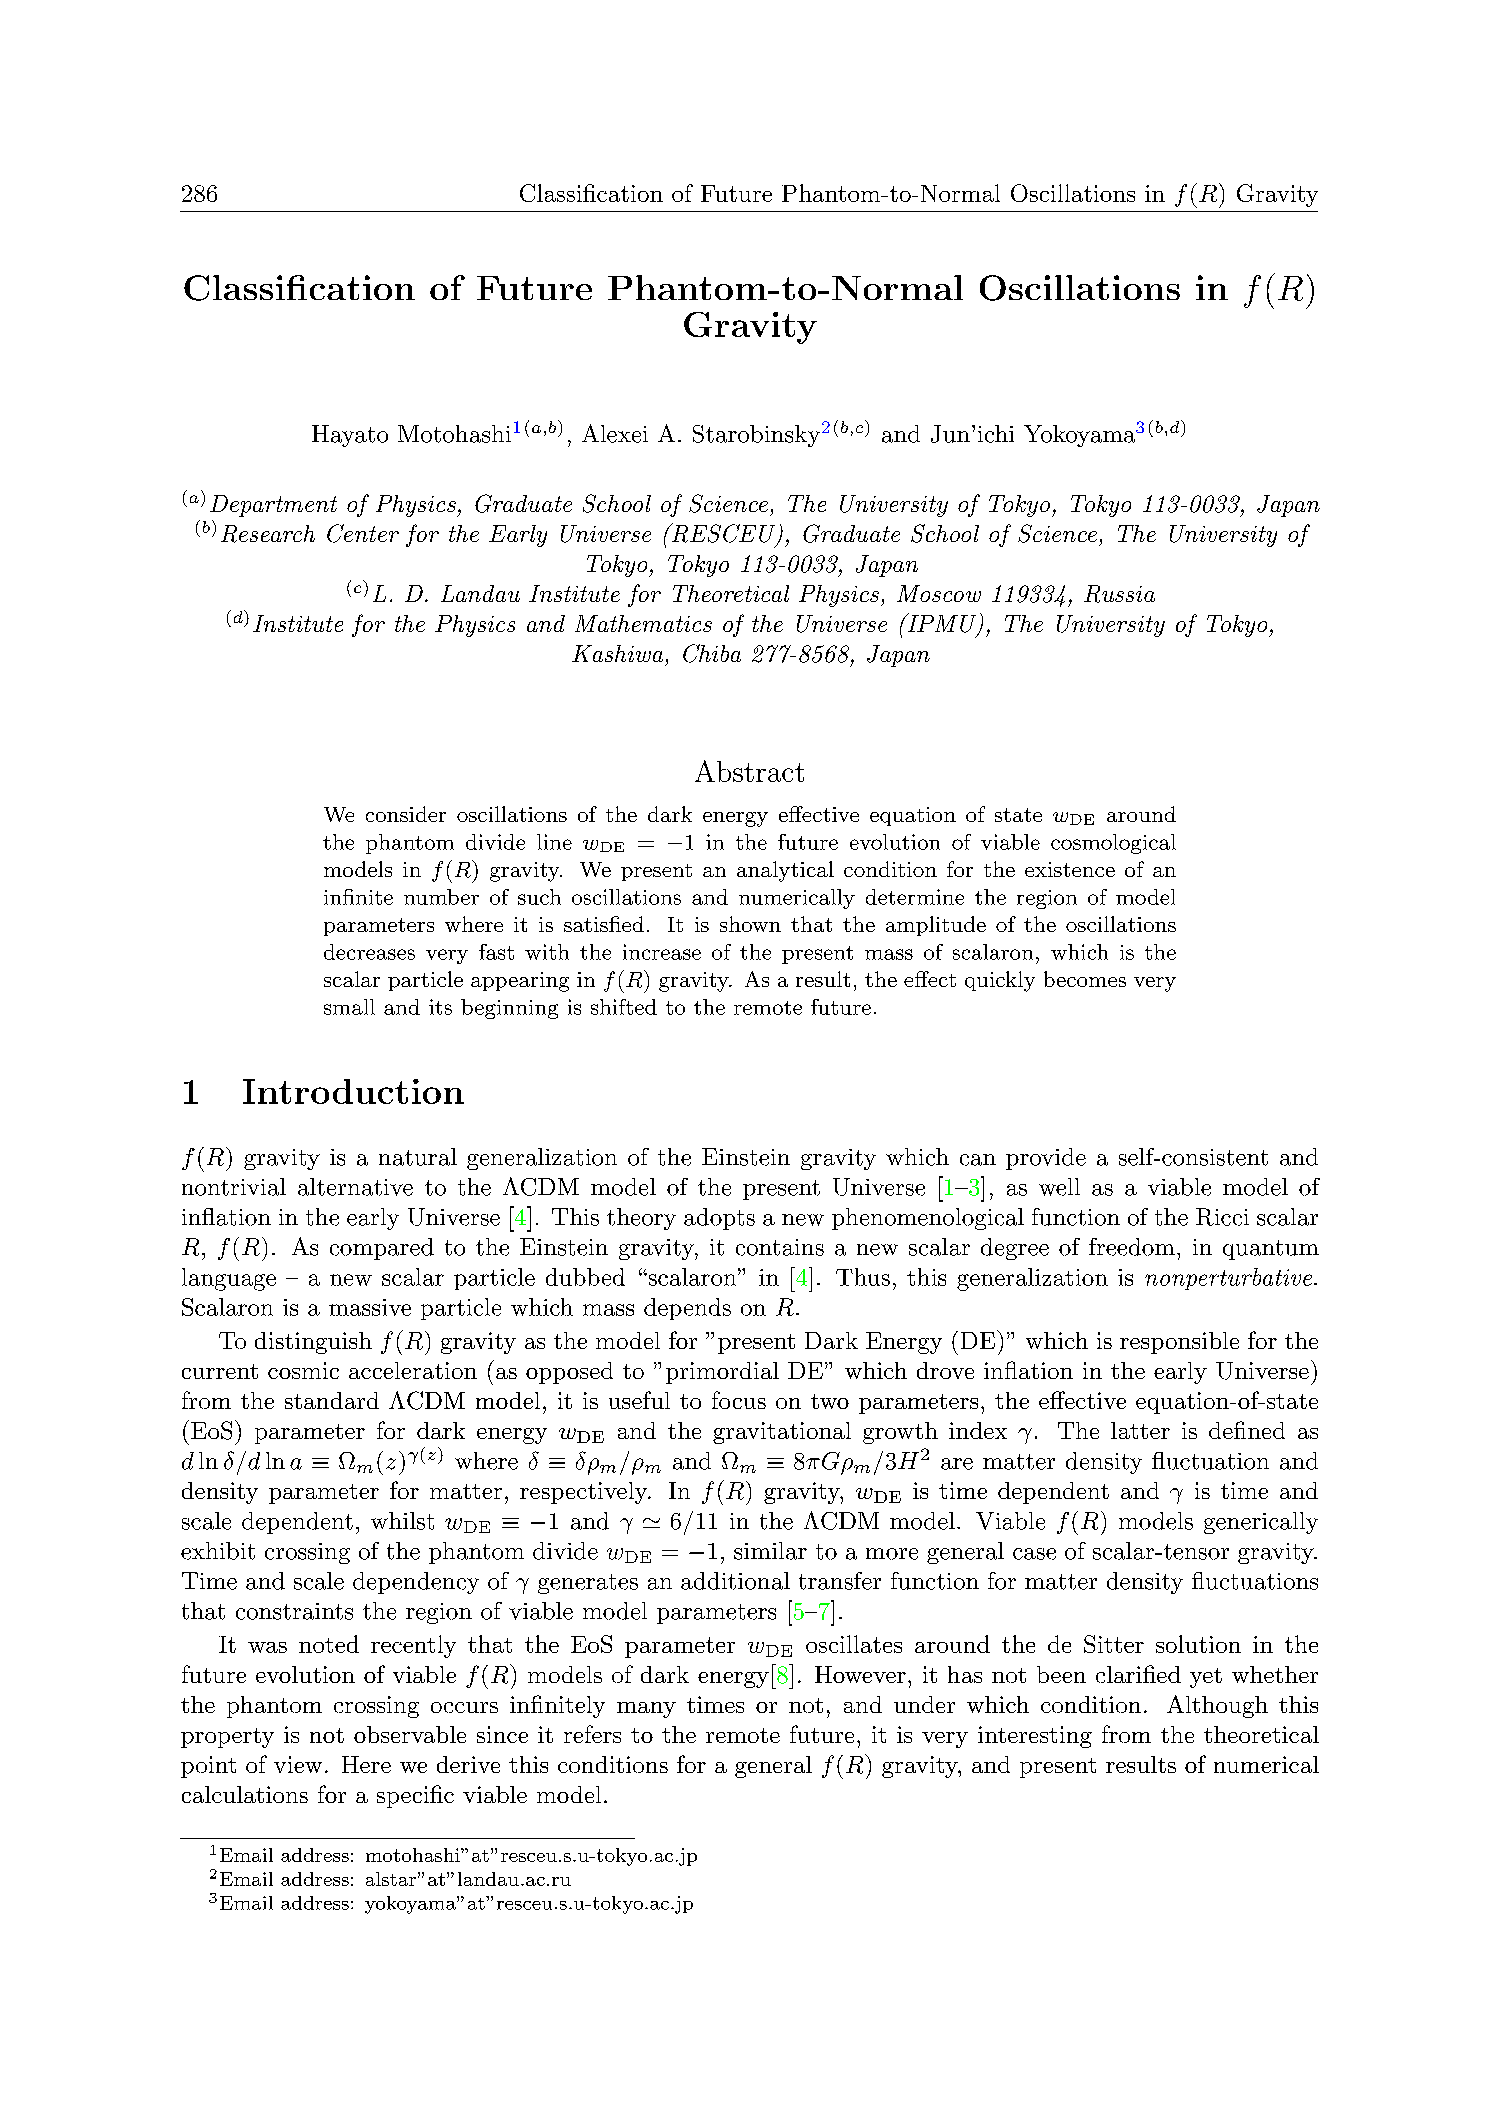  Describe the element at coordinates (1113, 844) in the screenshot. I see `cosmological` at that location.
